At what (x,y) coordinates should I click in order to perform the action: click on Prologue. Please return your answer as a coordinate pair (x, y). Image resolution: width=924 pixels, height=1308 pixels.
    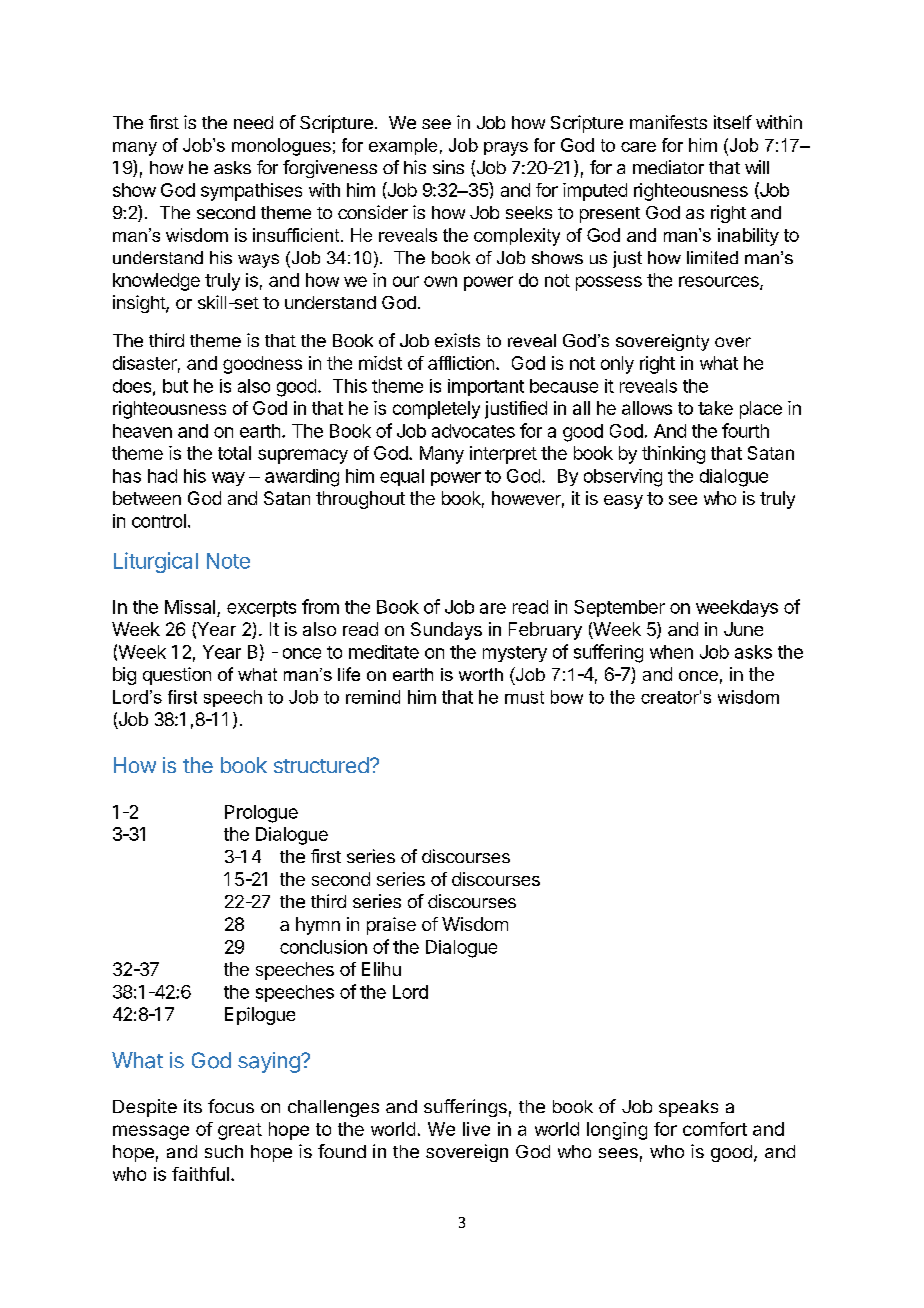
    Looking at the image, I should click on (261, 814).
